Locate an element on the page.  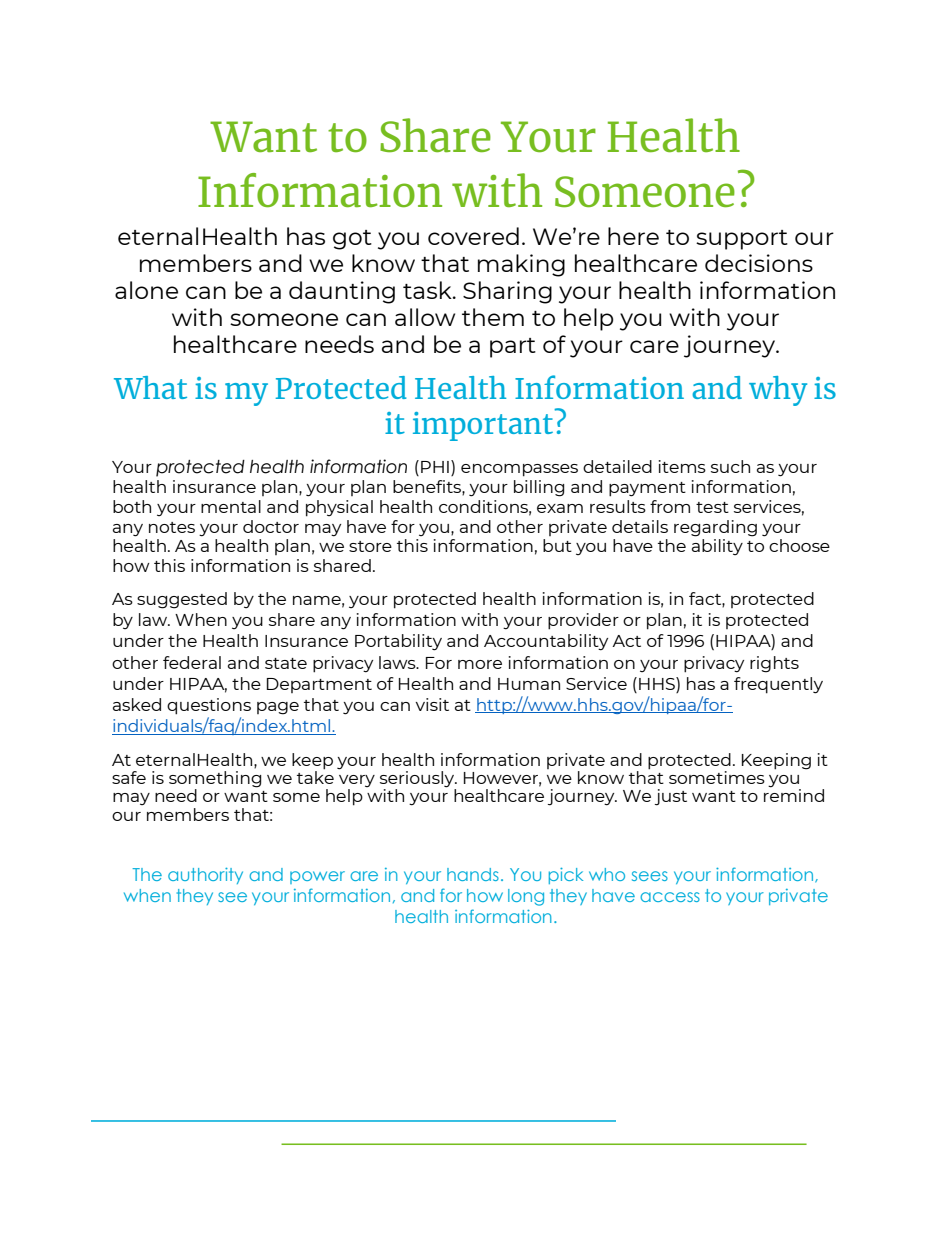
alone is located at coordinates (146, 290).
